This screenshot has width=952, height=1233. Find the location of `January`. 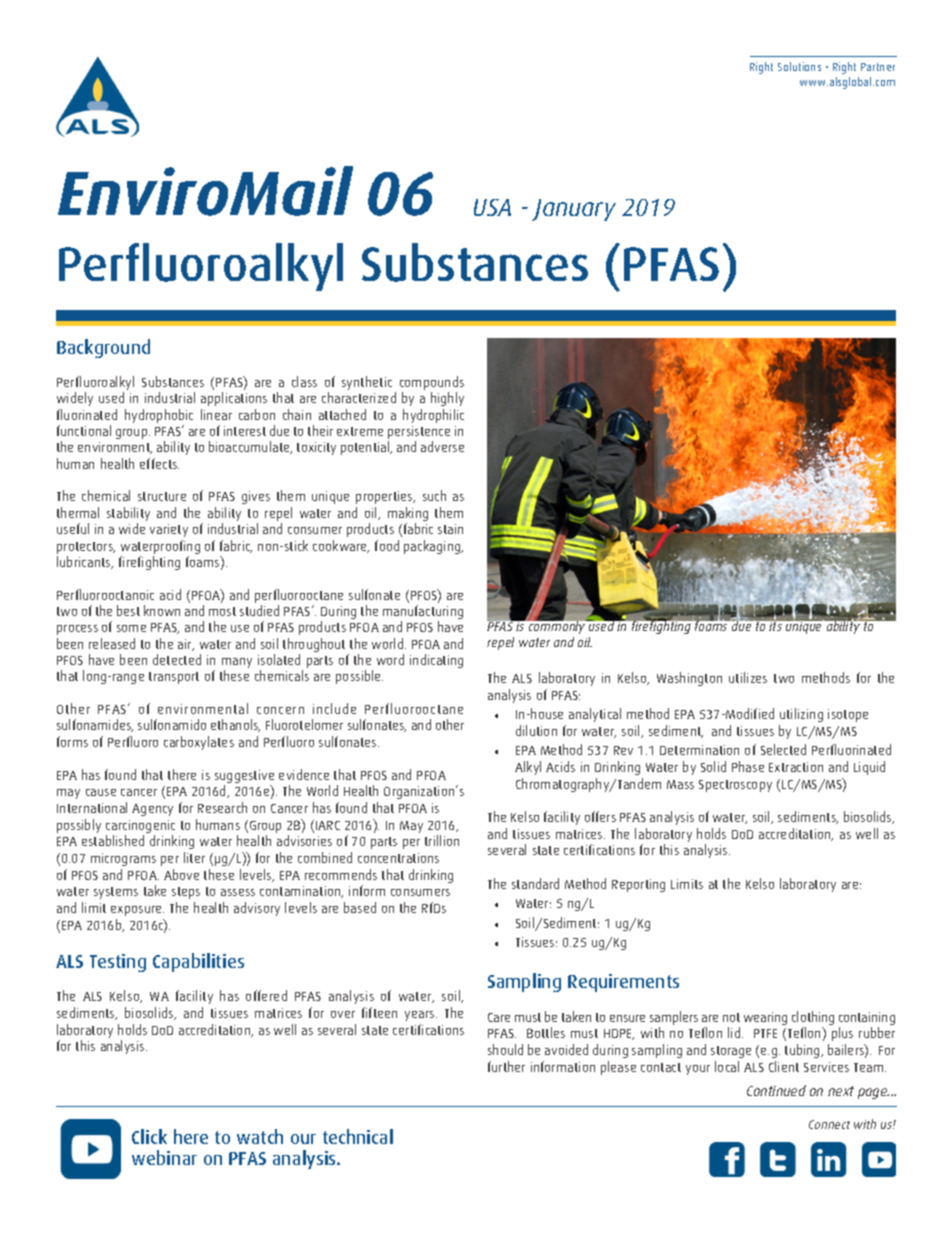

January is located at coordinates (574, 210).
